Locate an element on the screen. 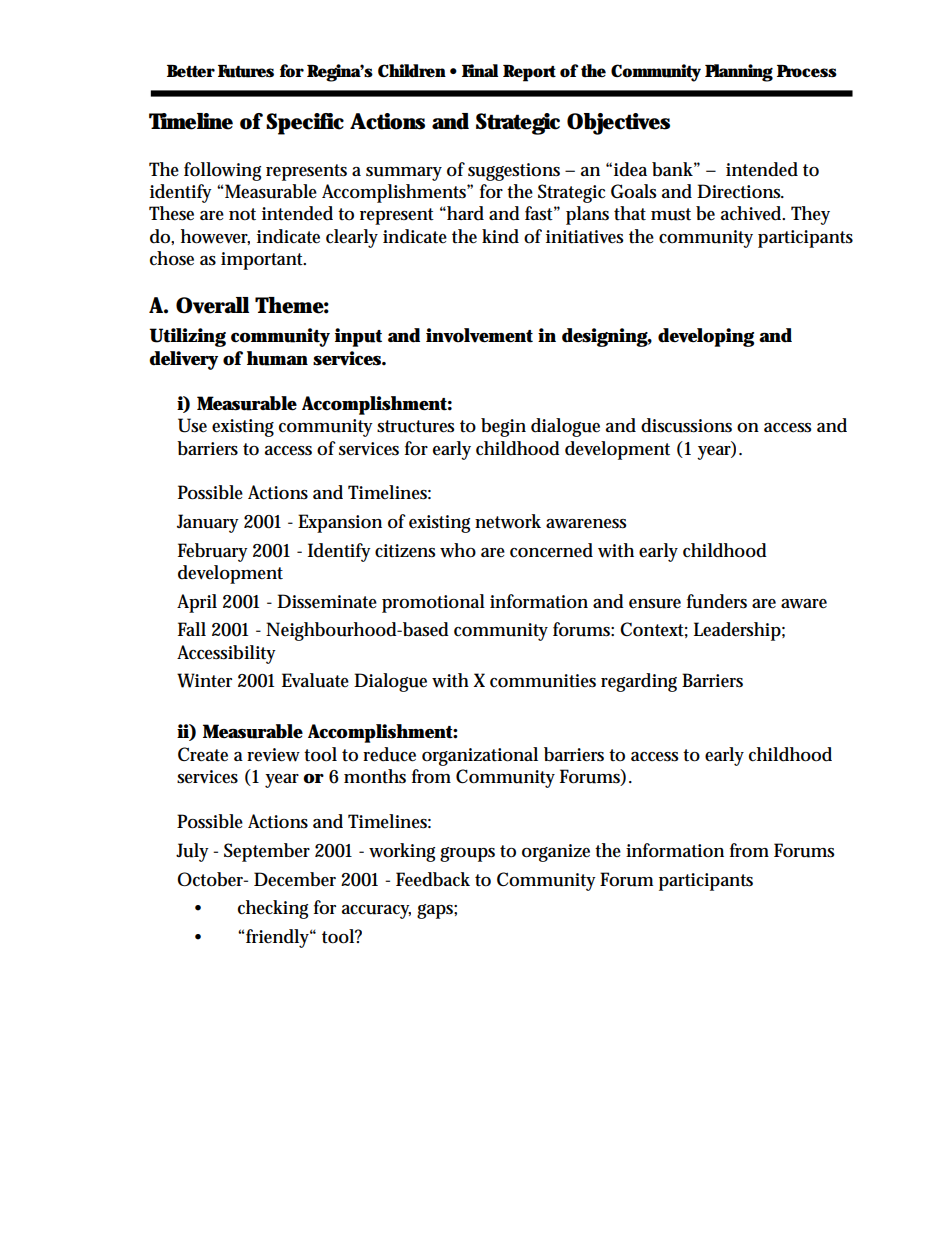 The image size is (952, 1233). Planning is located at coordinates (739, 73).
